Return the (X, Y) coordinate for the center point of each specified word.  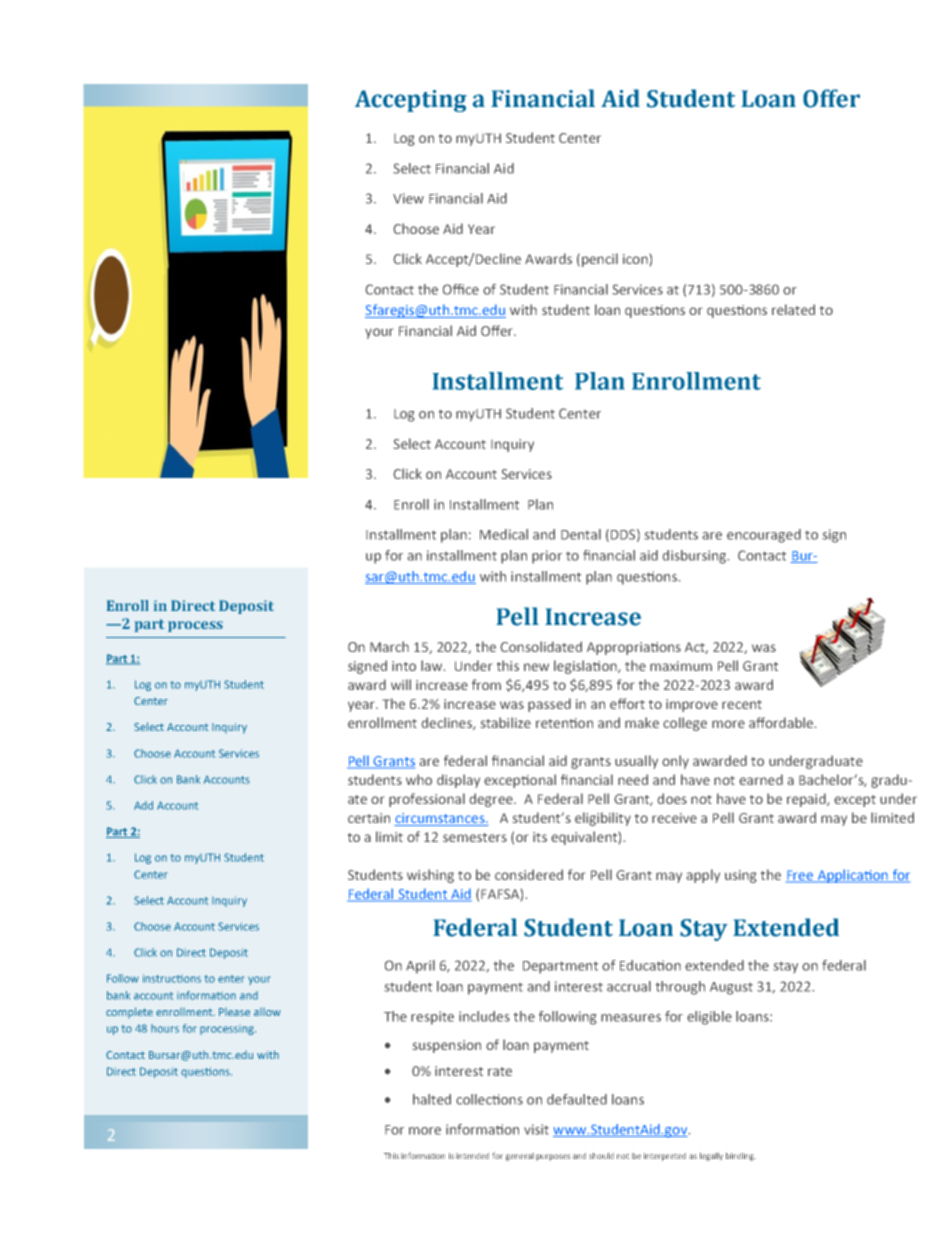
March (389, 646)
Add (143, 805)
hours (165, 1028)
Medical (504, 534)
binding (741, 1157)
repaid (807, 800)
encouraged (764, 536)
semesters (475, 837)
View (408, 198)
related (793, 309)
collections (489, 1099)
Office (461, 289)
